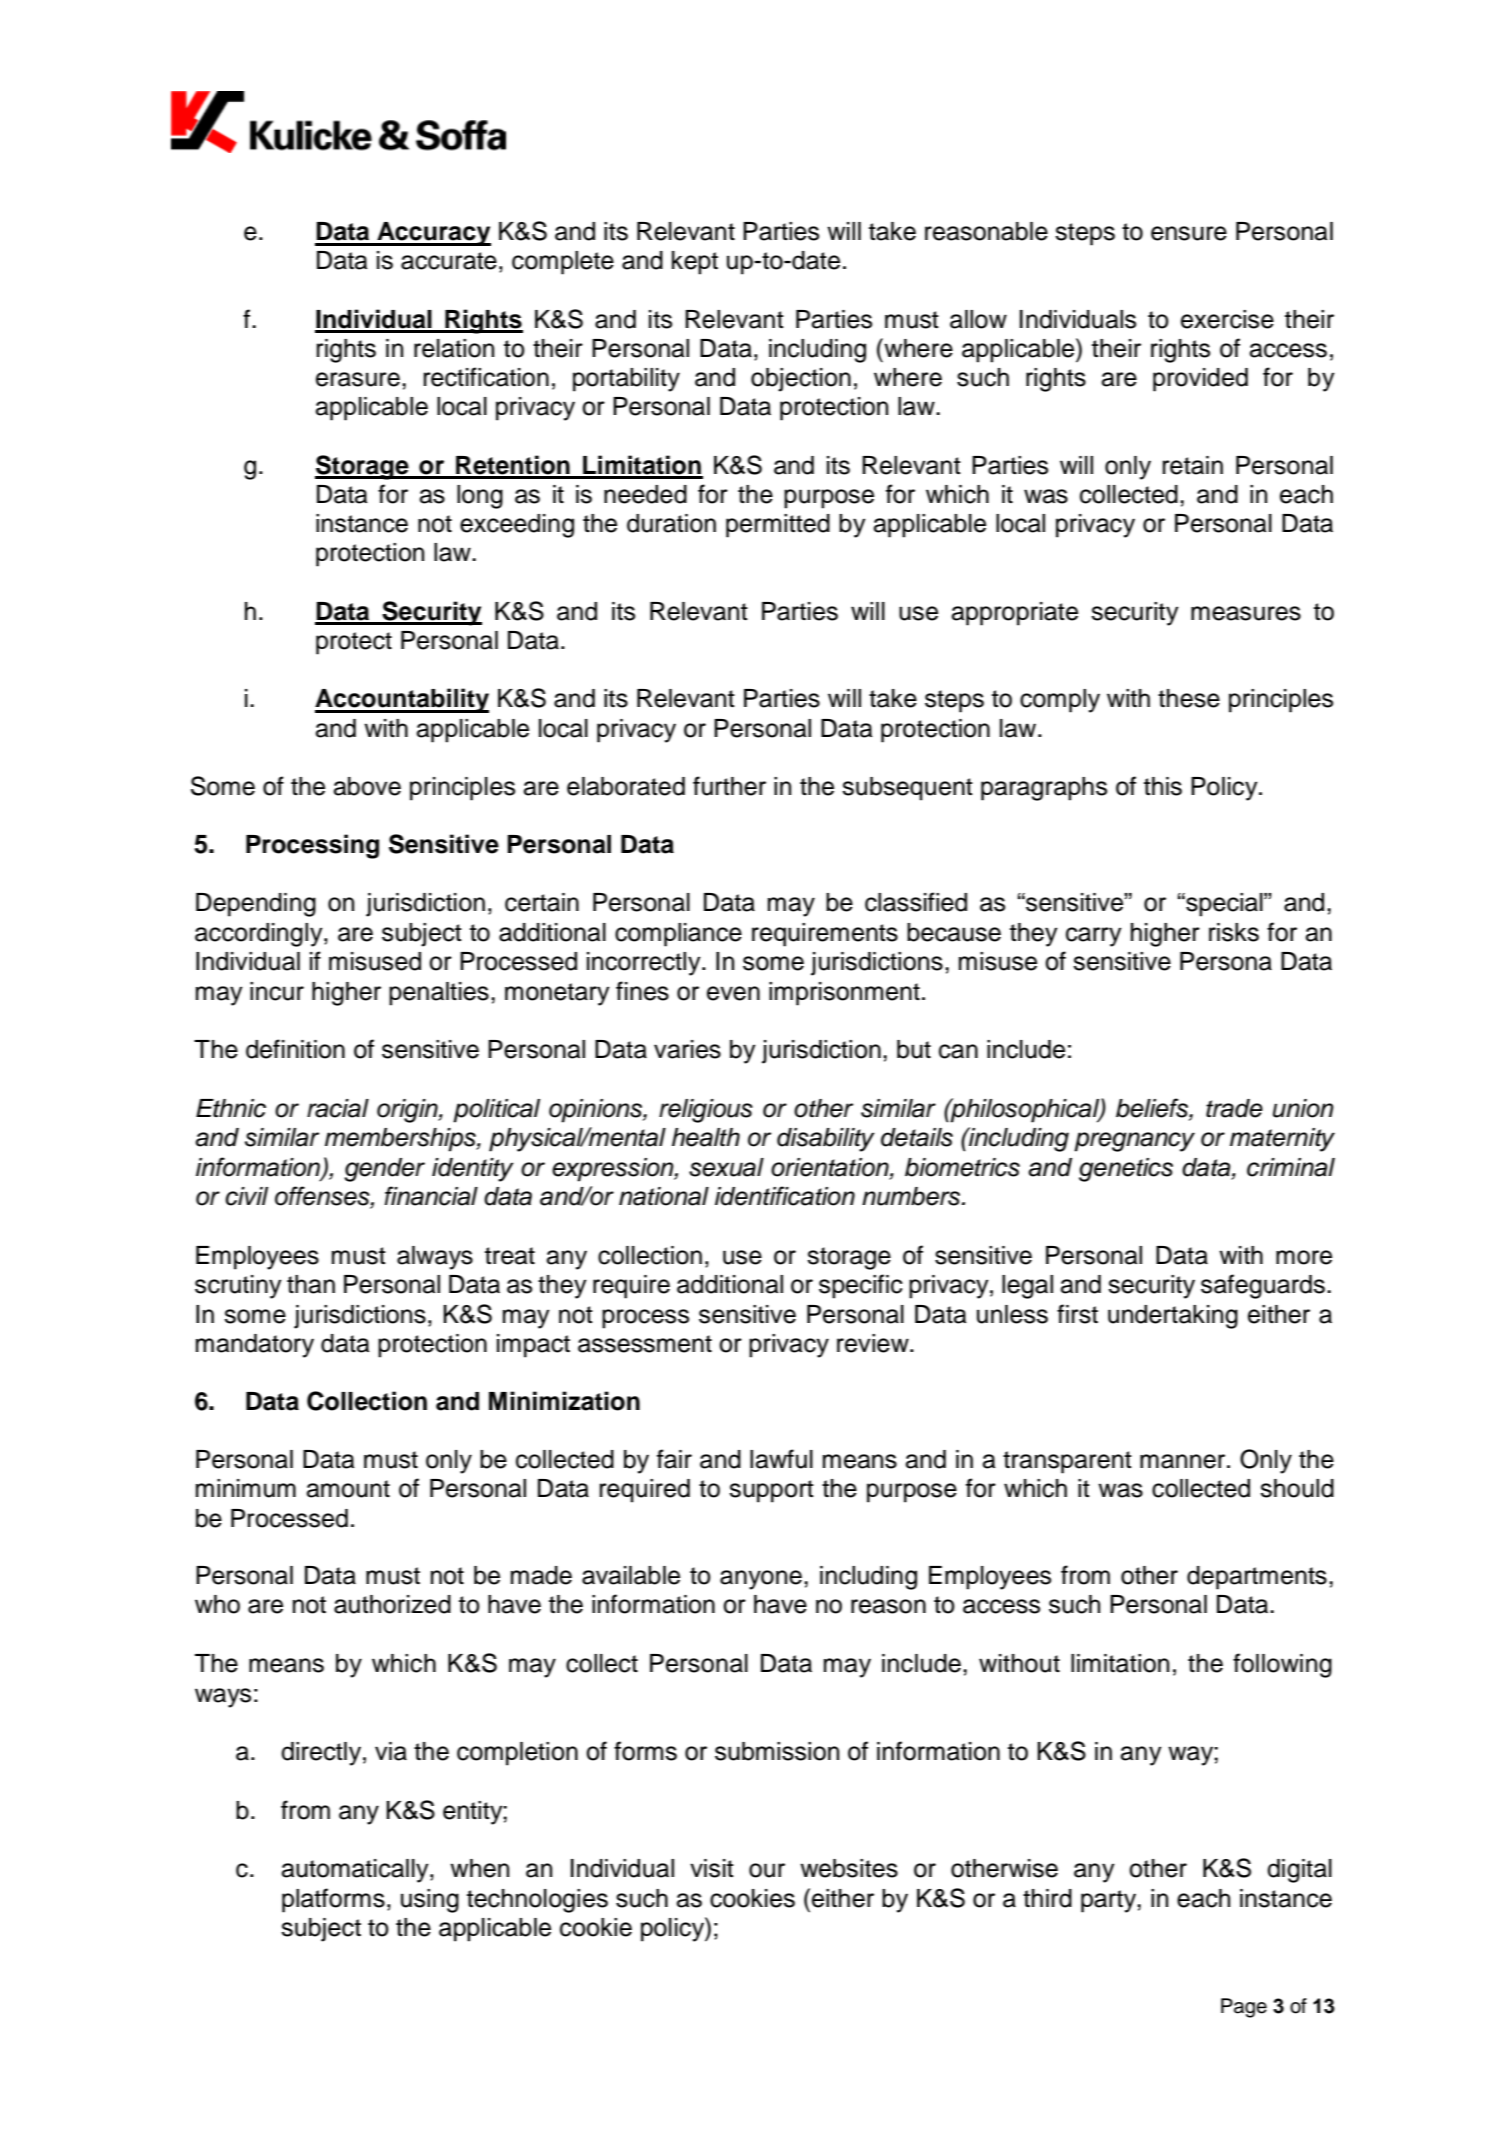 The image size is (1506, 2129). What do you see at coordinates (367, 786) in the screenshot?
I see `above` at bounding box center [367, 786].
